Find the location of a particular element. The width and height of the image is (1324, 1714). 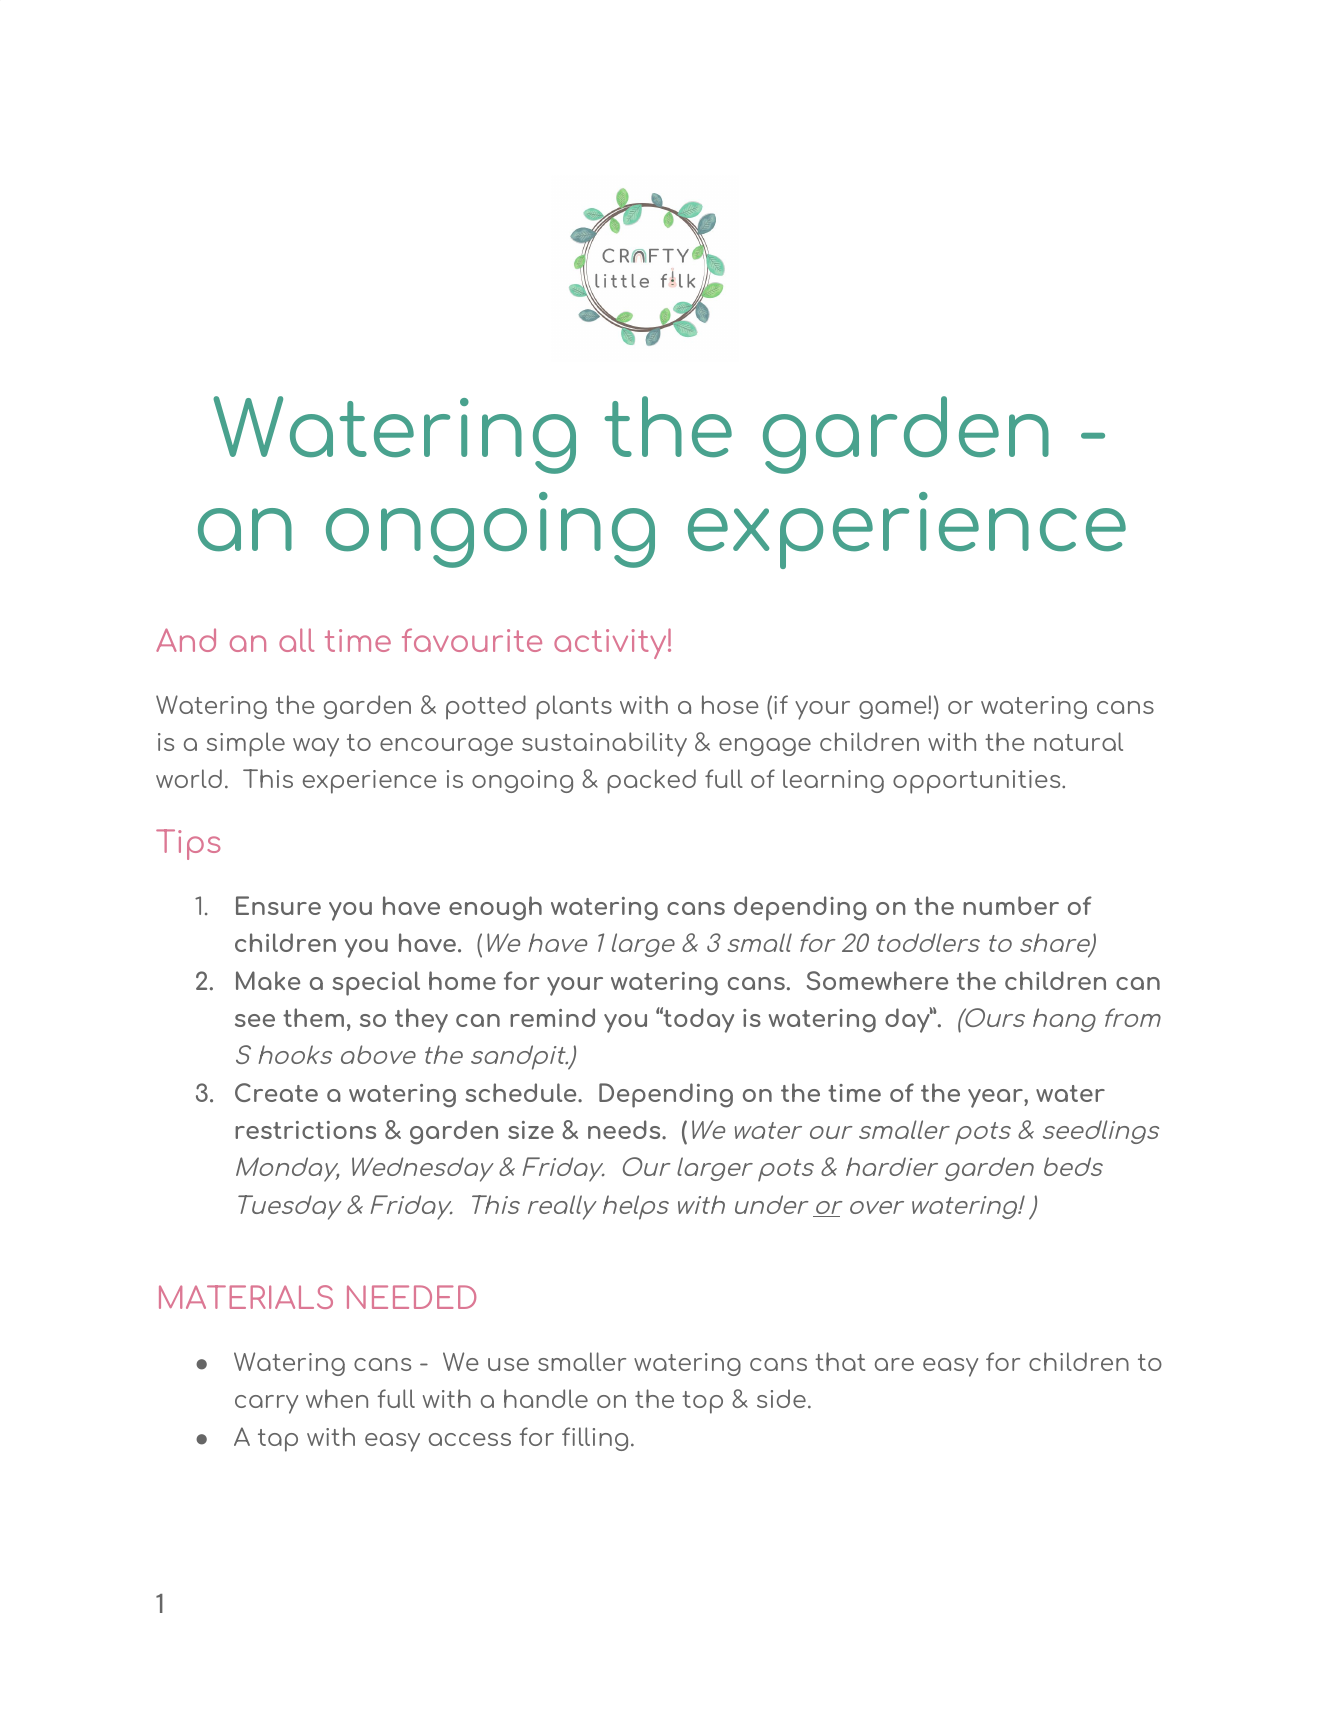

plants is located at coordinates (574, 707).
